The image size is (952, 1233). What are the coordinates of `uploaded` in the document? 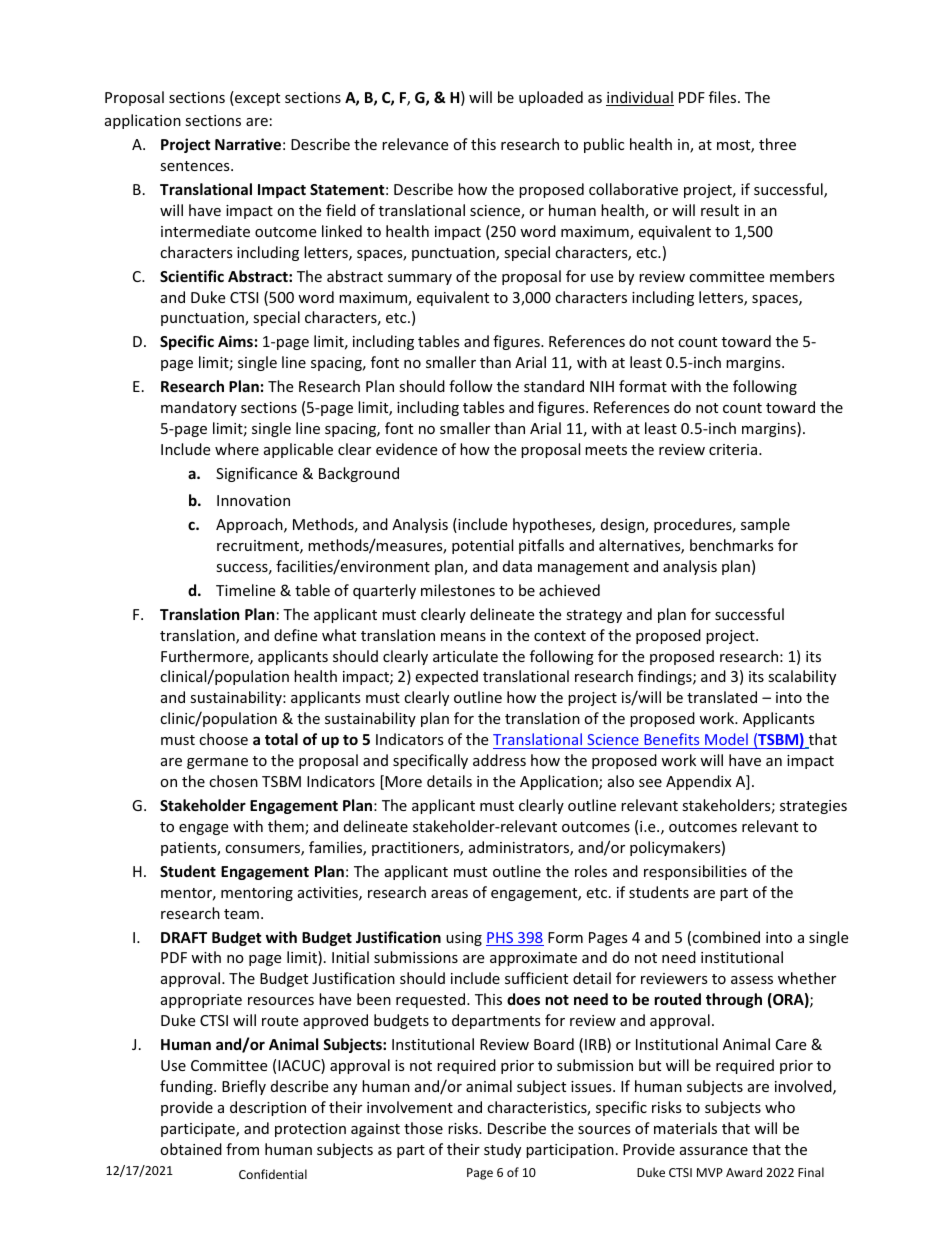 It's located at (551, 98).
